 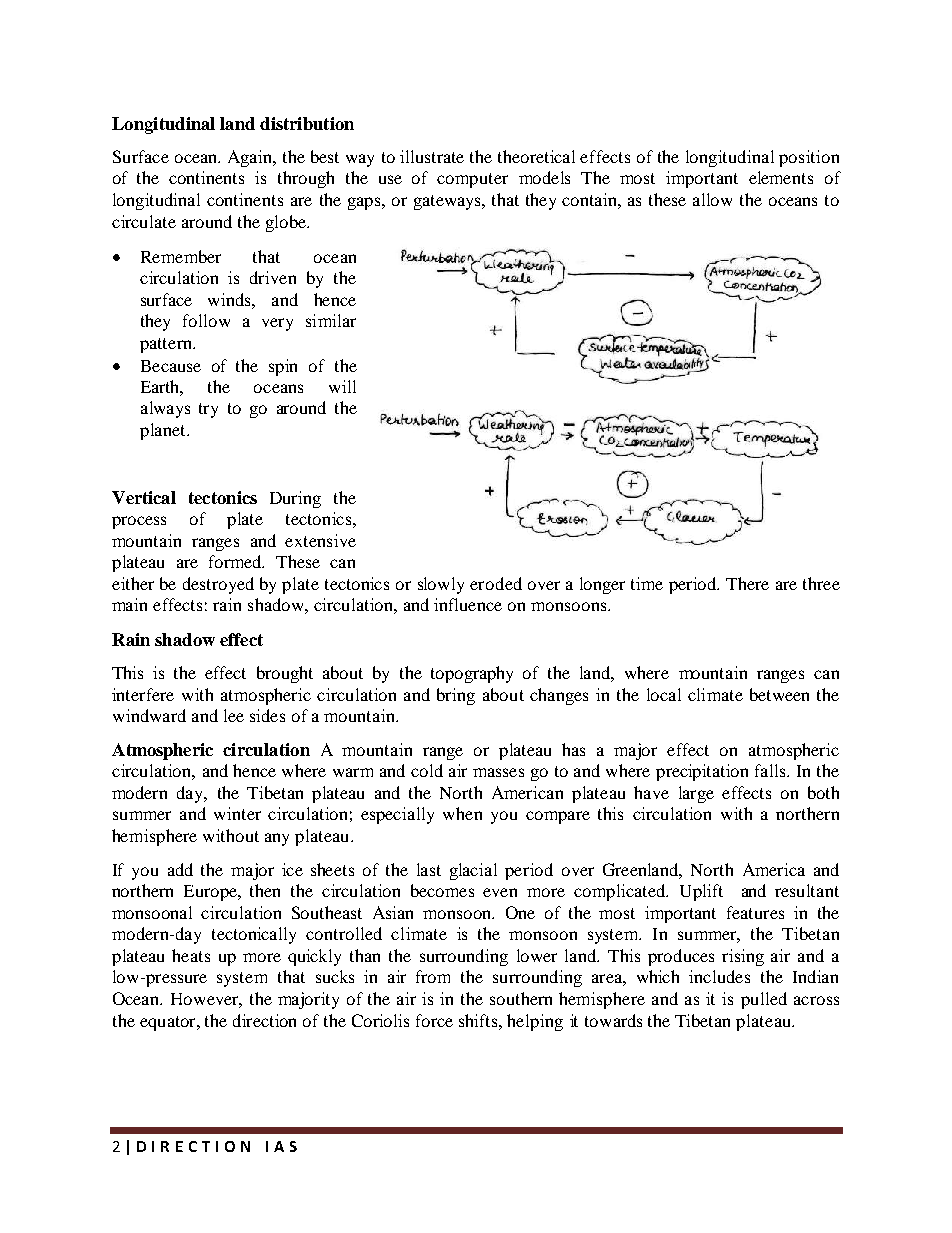 What do you see at coordinates (781, 177) in the screenshot?
I see `elements` at bounding box center [781, 177].
